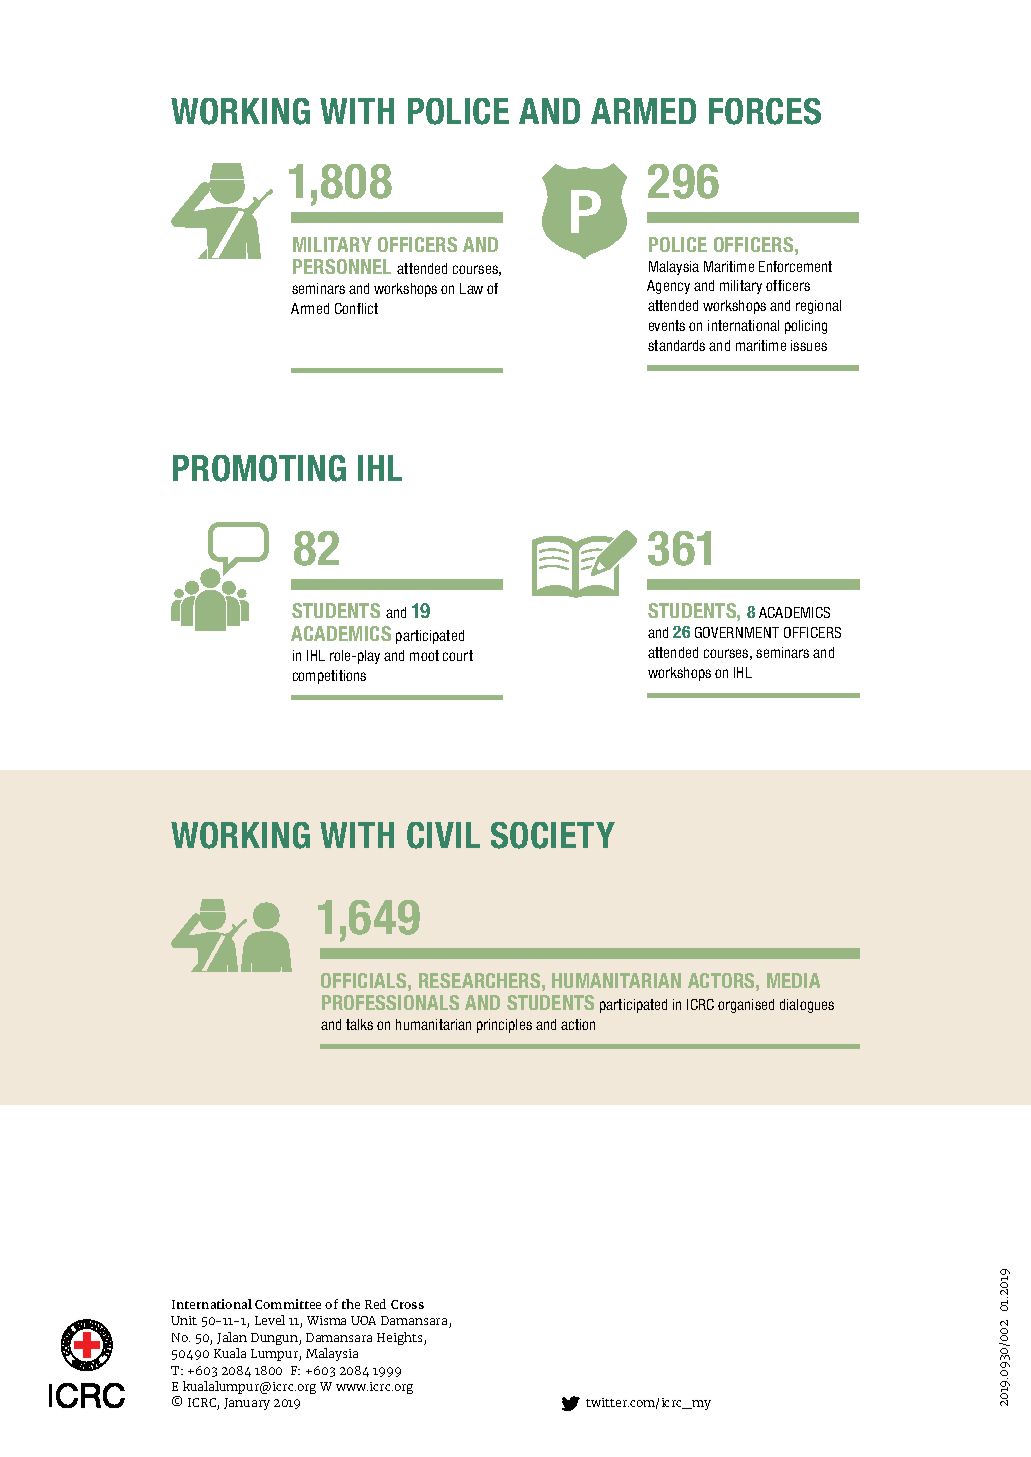 Image resolution: width=1031 pixels, height=1457 pixels. Describe the element at coordinates (329, 677) in the screenshot. I see `competitions` at that location.
